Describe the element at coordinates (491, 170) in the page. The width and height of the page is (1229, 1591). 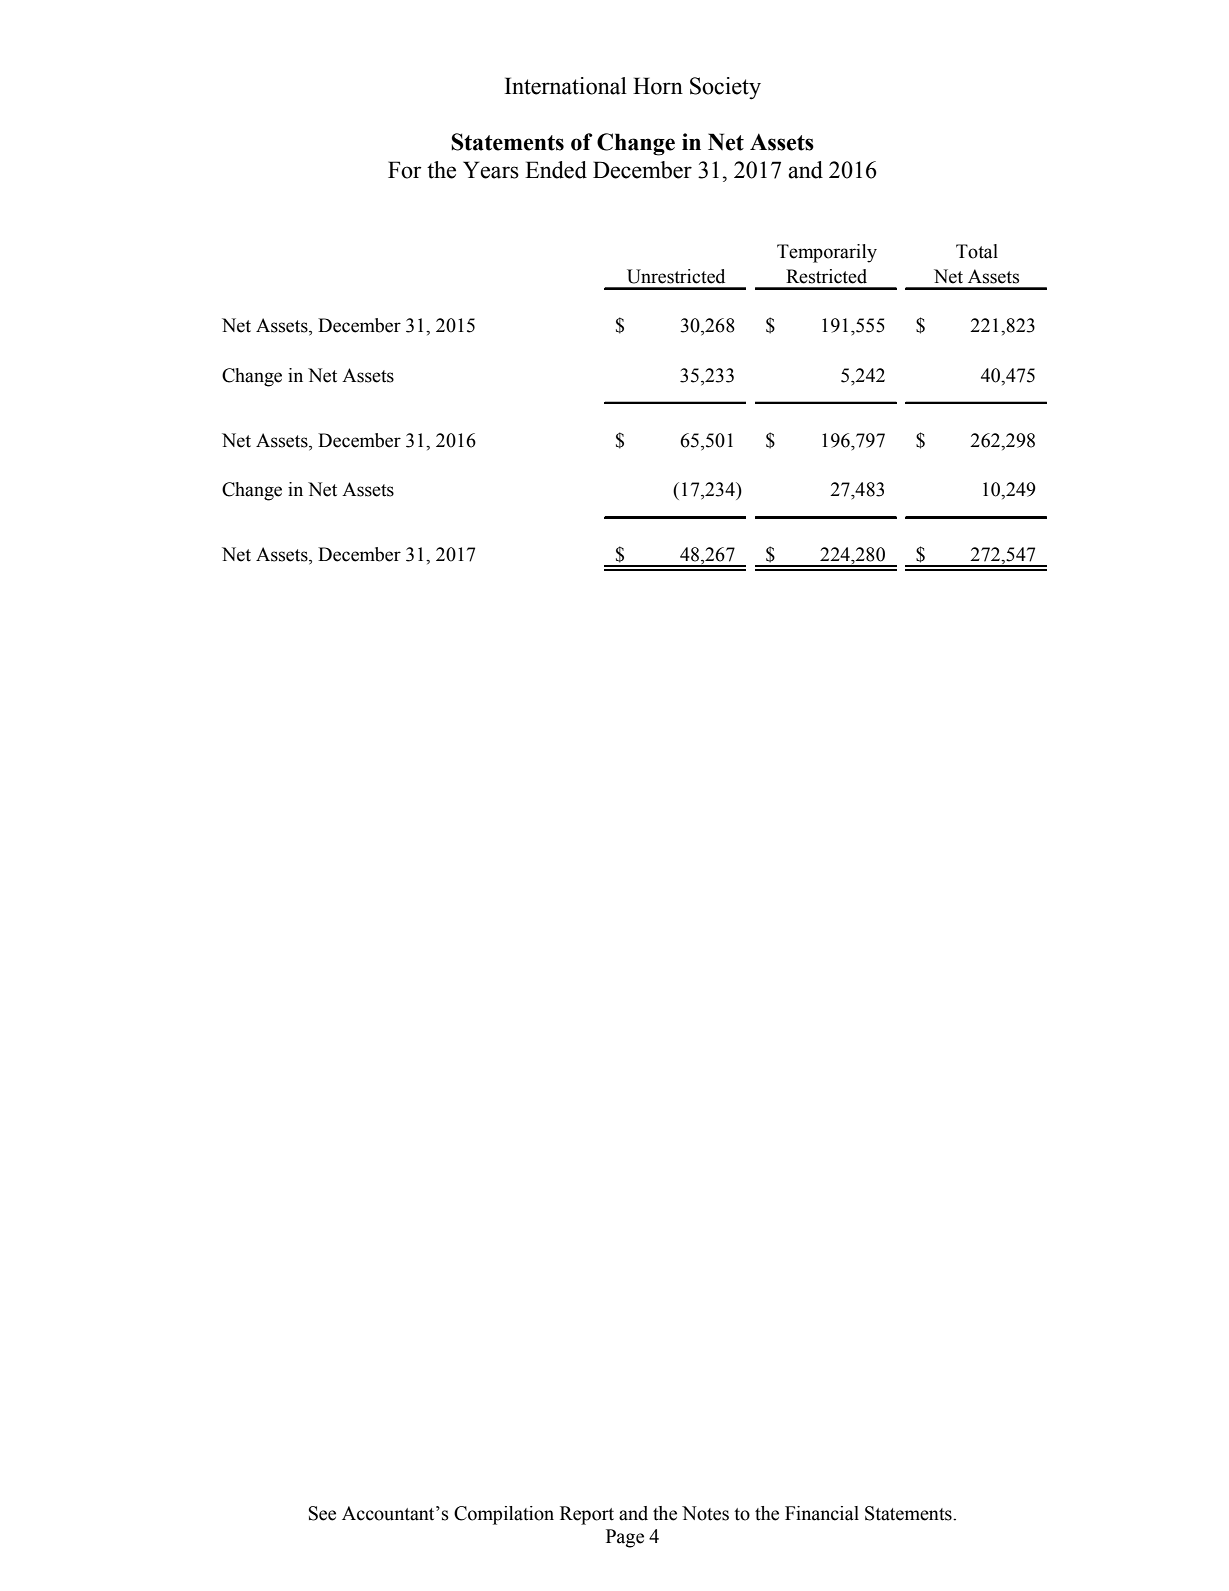
I see `Years` at that location.
